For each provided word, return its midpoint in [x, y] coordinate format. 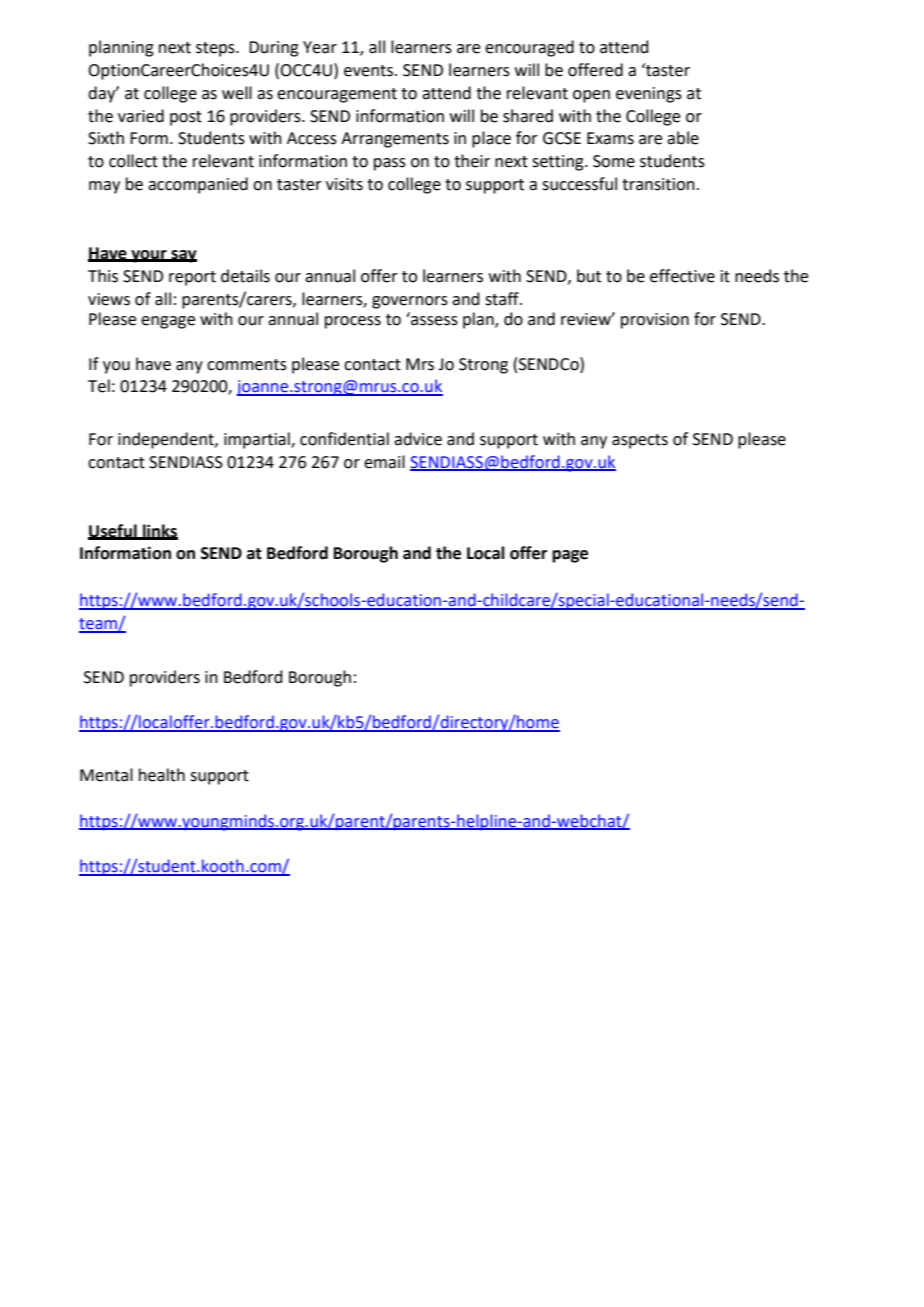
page [570, 556]
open [591, 96]
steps [216, 49]
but [589, 276]
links [159, 531]
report [192, 278]
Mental [106, 775]
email [384, 462]
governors [410, 302]
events [370, 71]
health [162, 775]
